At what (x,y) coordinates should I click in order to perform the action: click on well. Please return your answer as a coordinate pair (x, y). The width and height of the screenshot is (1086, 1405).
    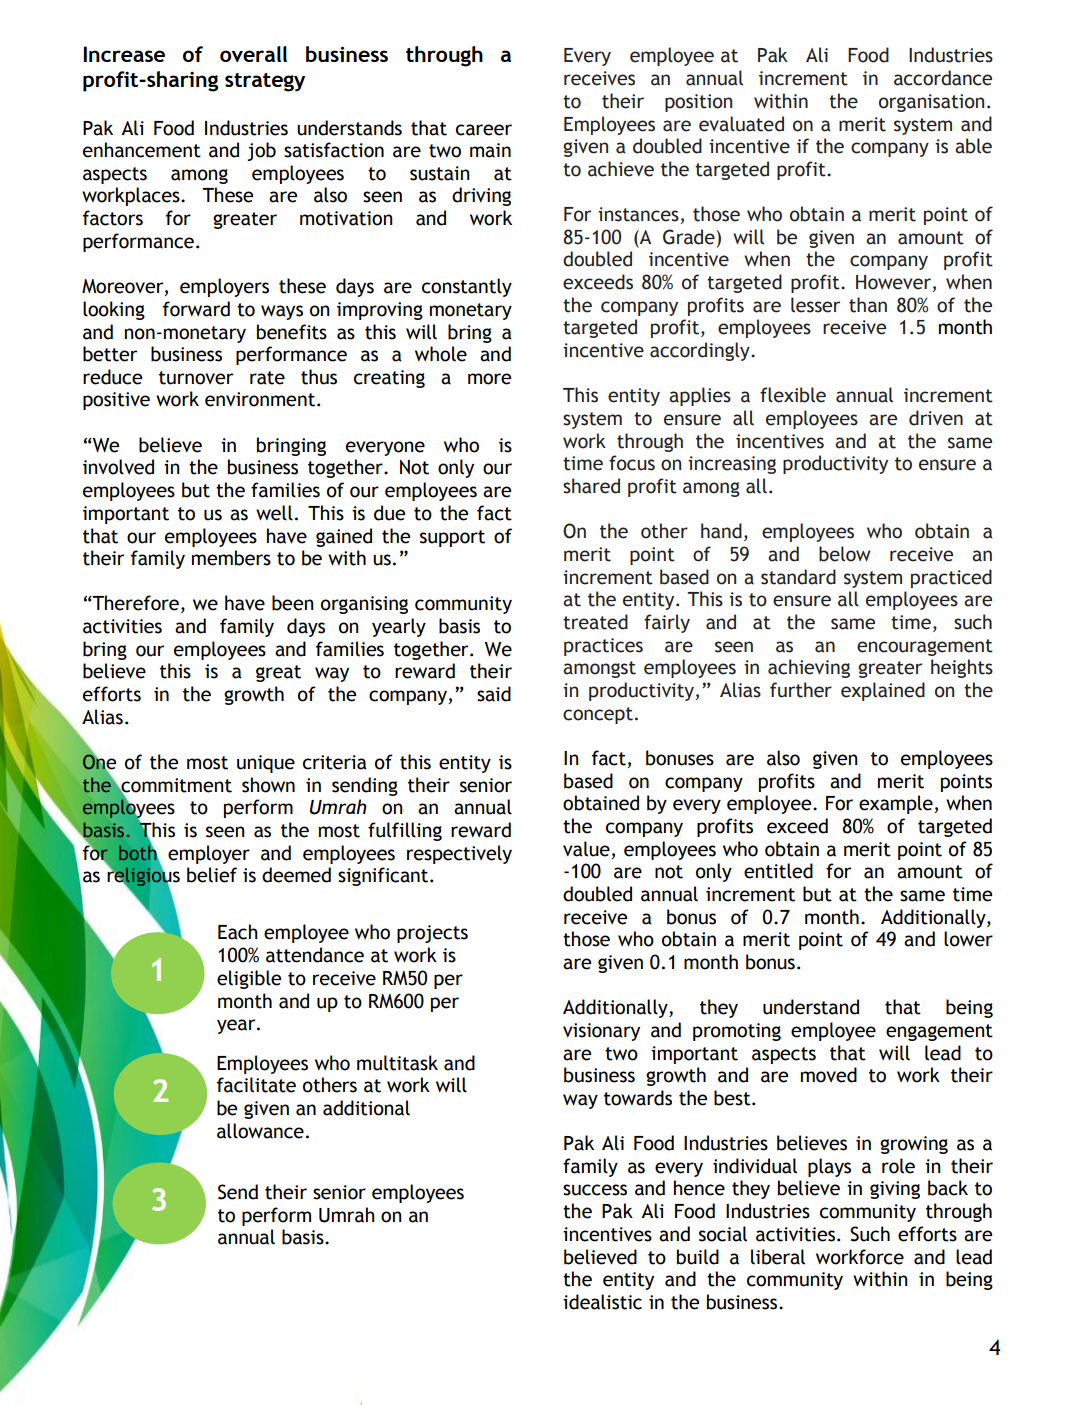
    Looking at the image, I should click on (274, 513).
